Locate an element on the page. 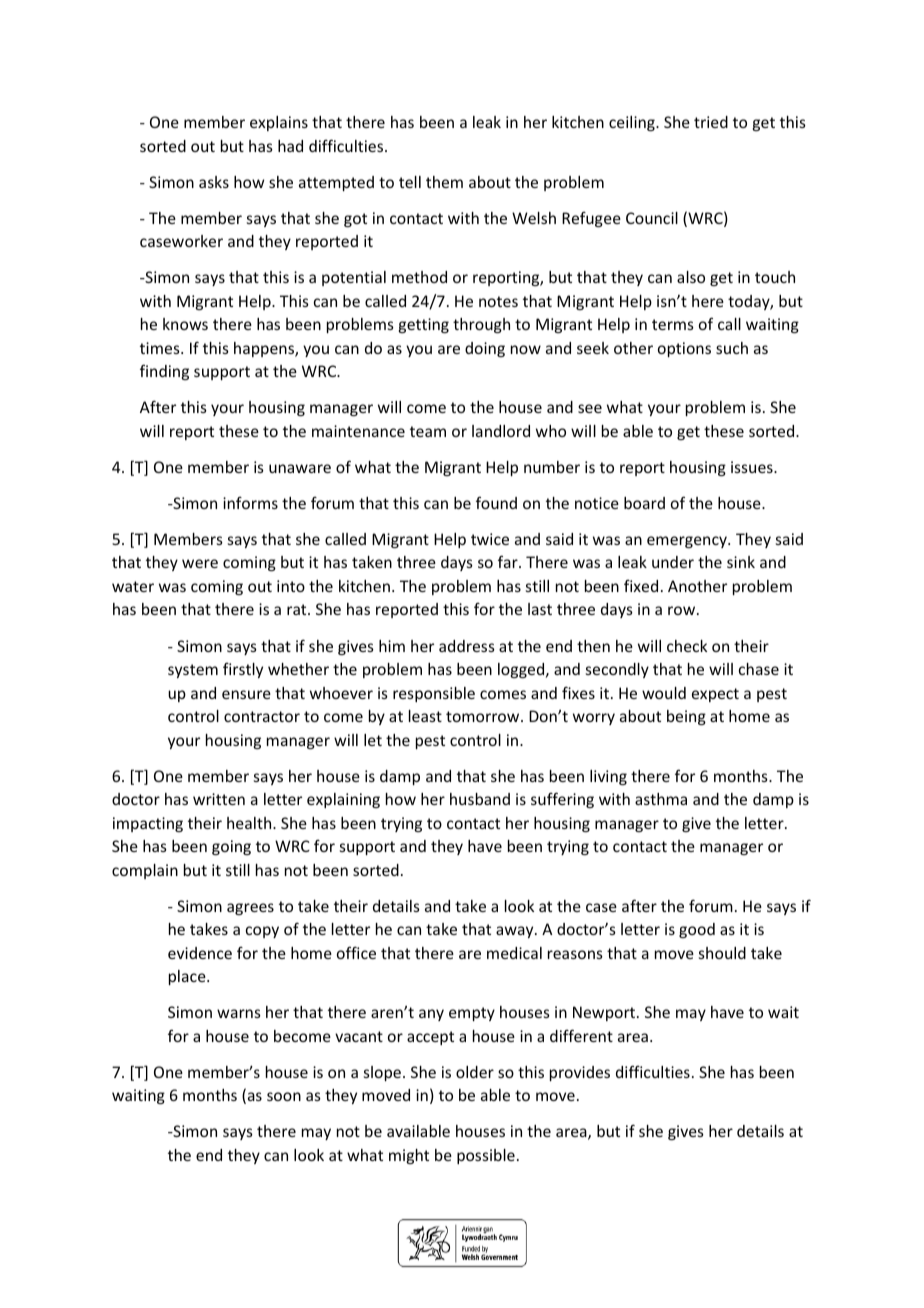  system is located at coordinates (193, 671).
